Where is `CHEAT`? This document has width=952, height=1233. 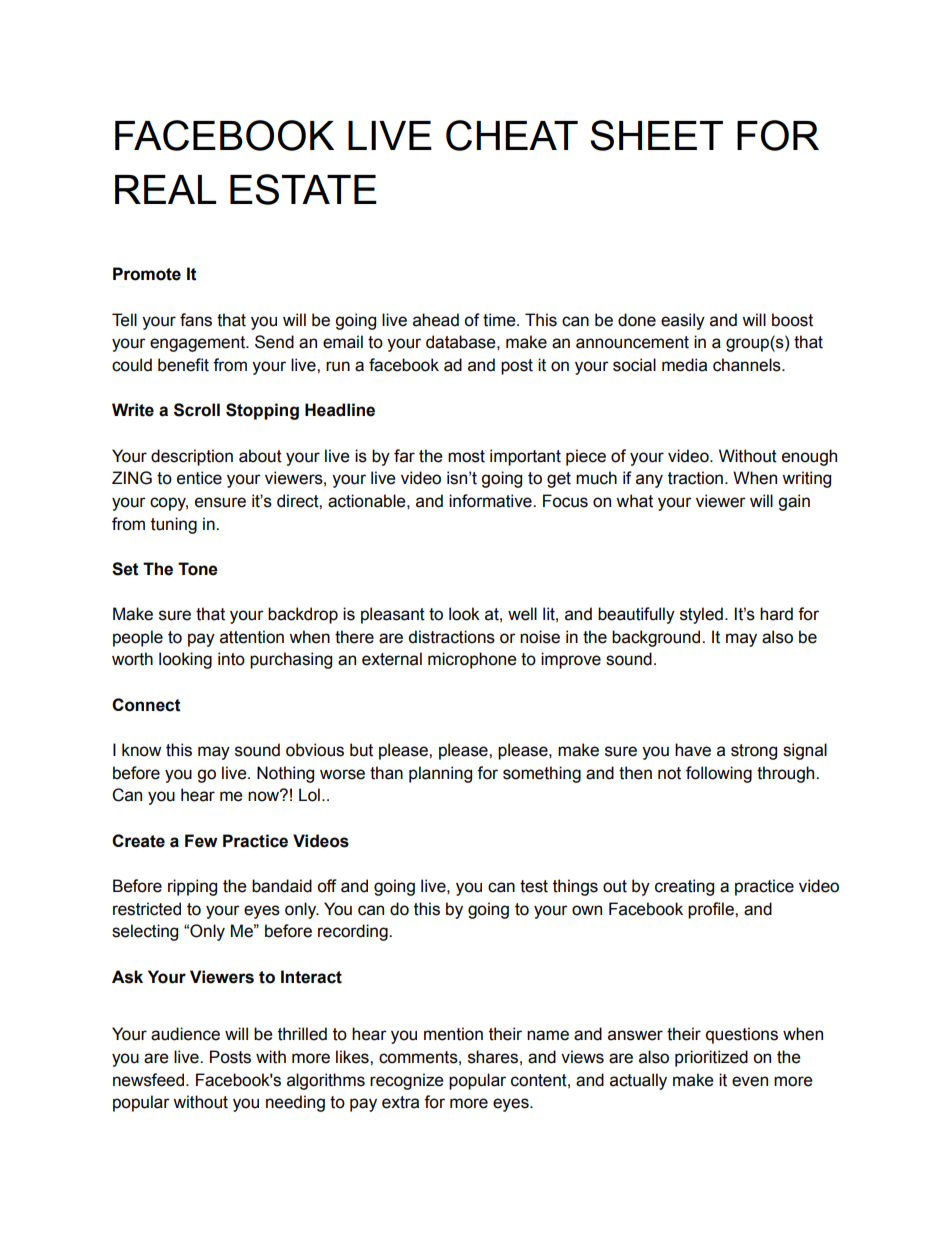
CHEAT is located at coordinates (512, 135).
